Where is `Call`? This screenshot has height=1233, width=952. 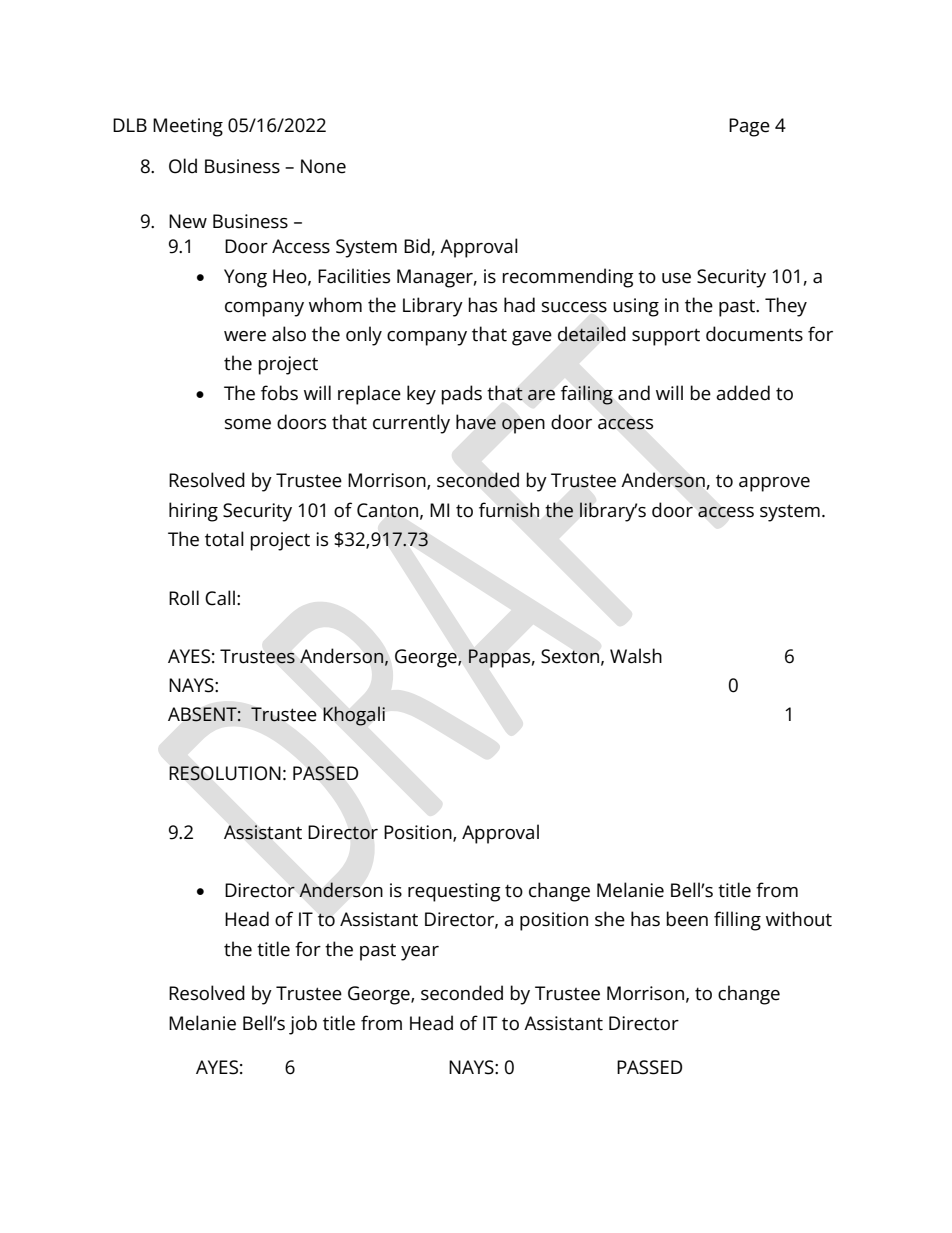 Call is located at coordinates (220, 598).
